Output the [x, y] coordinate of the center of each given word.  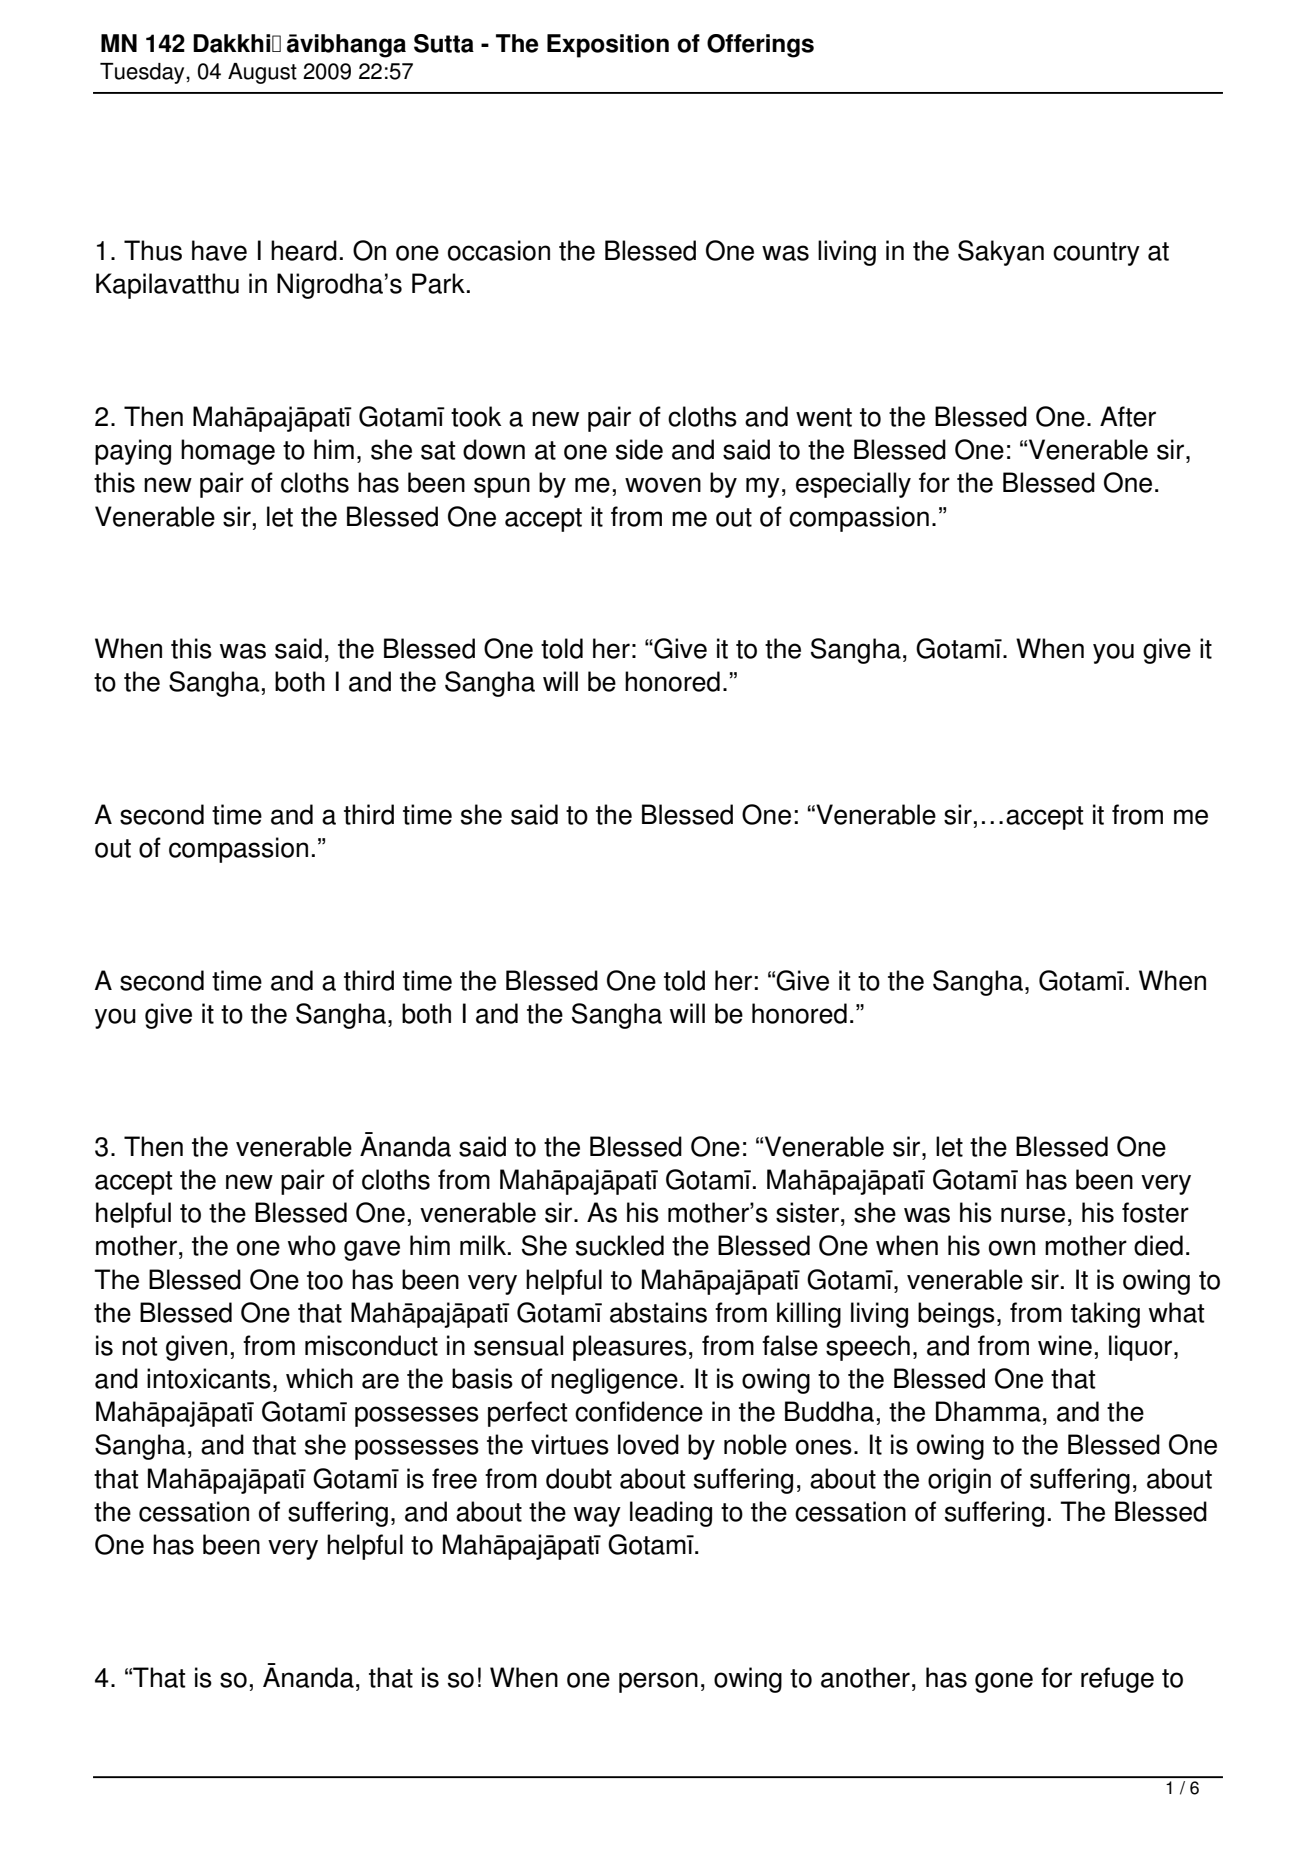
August [262, 73]
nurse [1033, 1215]
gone [1004, 1682]
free [454, 1478]
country [1096, 254]
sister [807, 1212]
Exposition [608, 46]
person [658, 1682]
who [312, 1245]
